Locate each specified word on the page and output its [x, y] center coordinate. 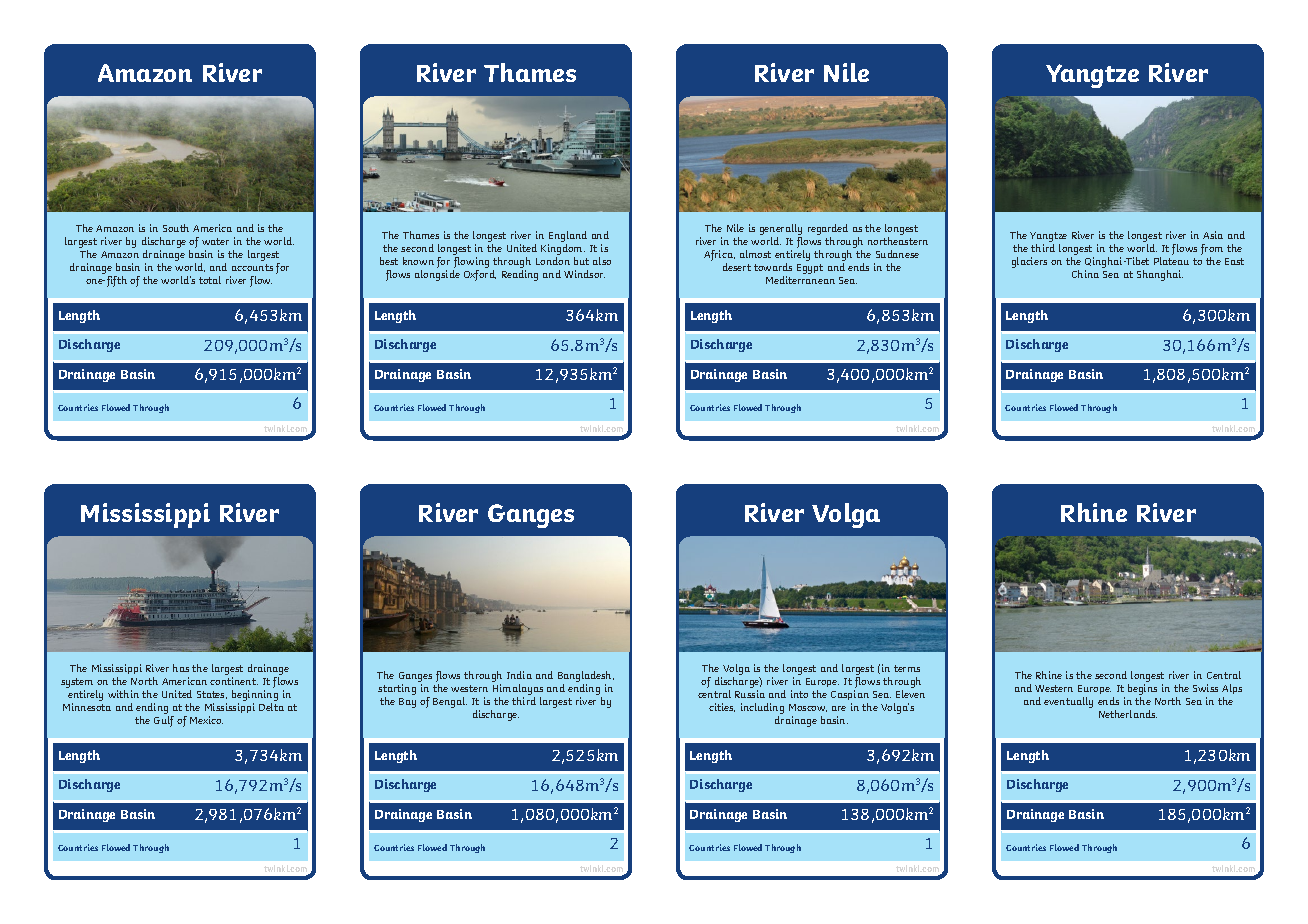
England [568, 236]
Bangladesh [586, 676]
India [519, 675]
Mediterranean [800, 280]
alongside [437, 275]
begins [1142, 689]
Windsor [584, 274]
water [215, 241]
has [181, 668]
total [210, 280]
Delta [271, 707]
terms [907, 668]
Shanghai [1160, 275]
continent [234, 681]
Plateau [1171, 261]
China [1085, 274]
